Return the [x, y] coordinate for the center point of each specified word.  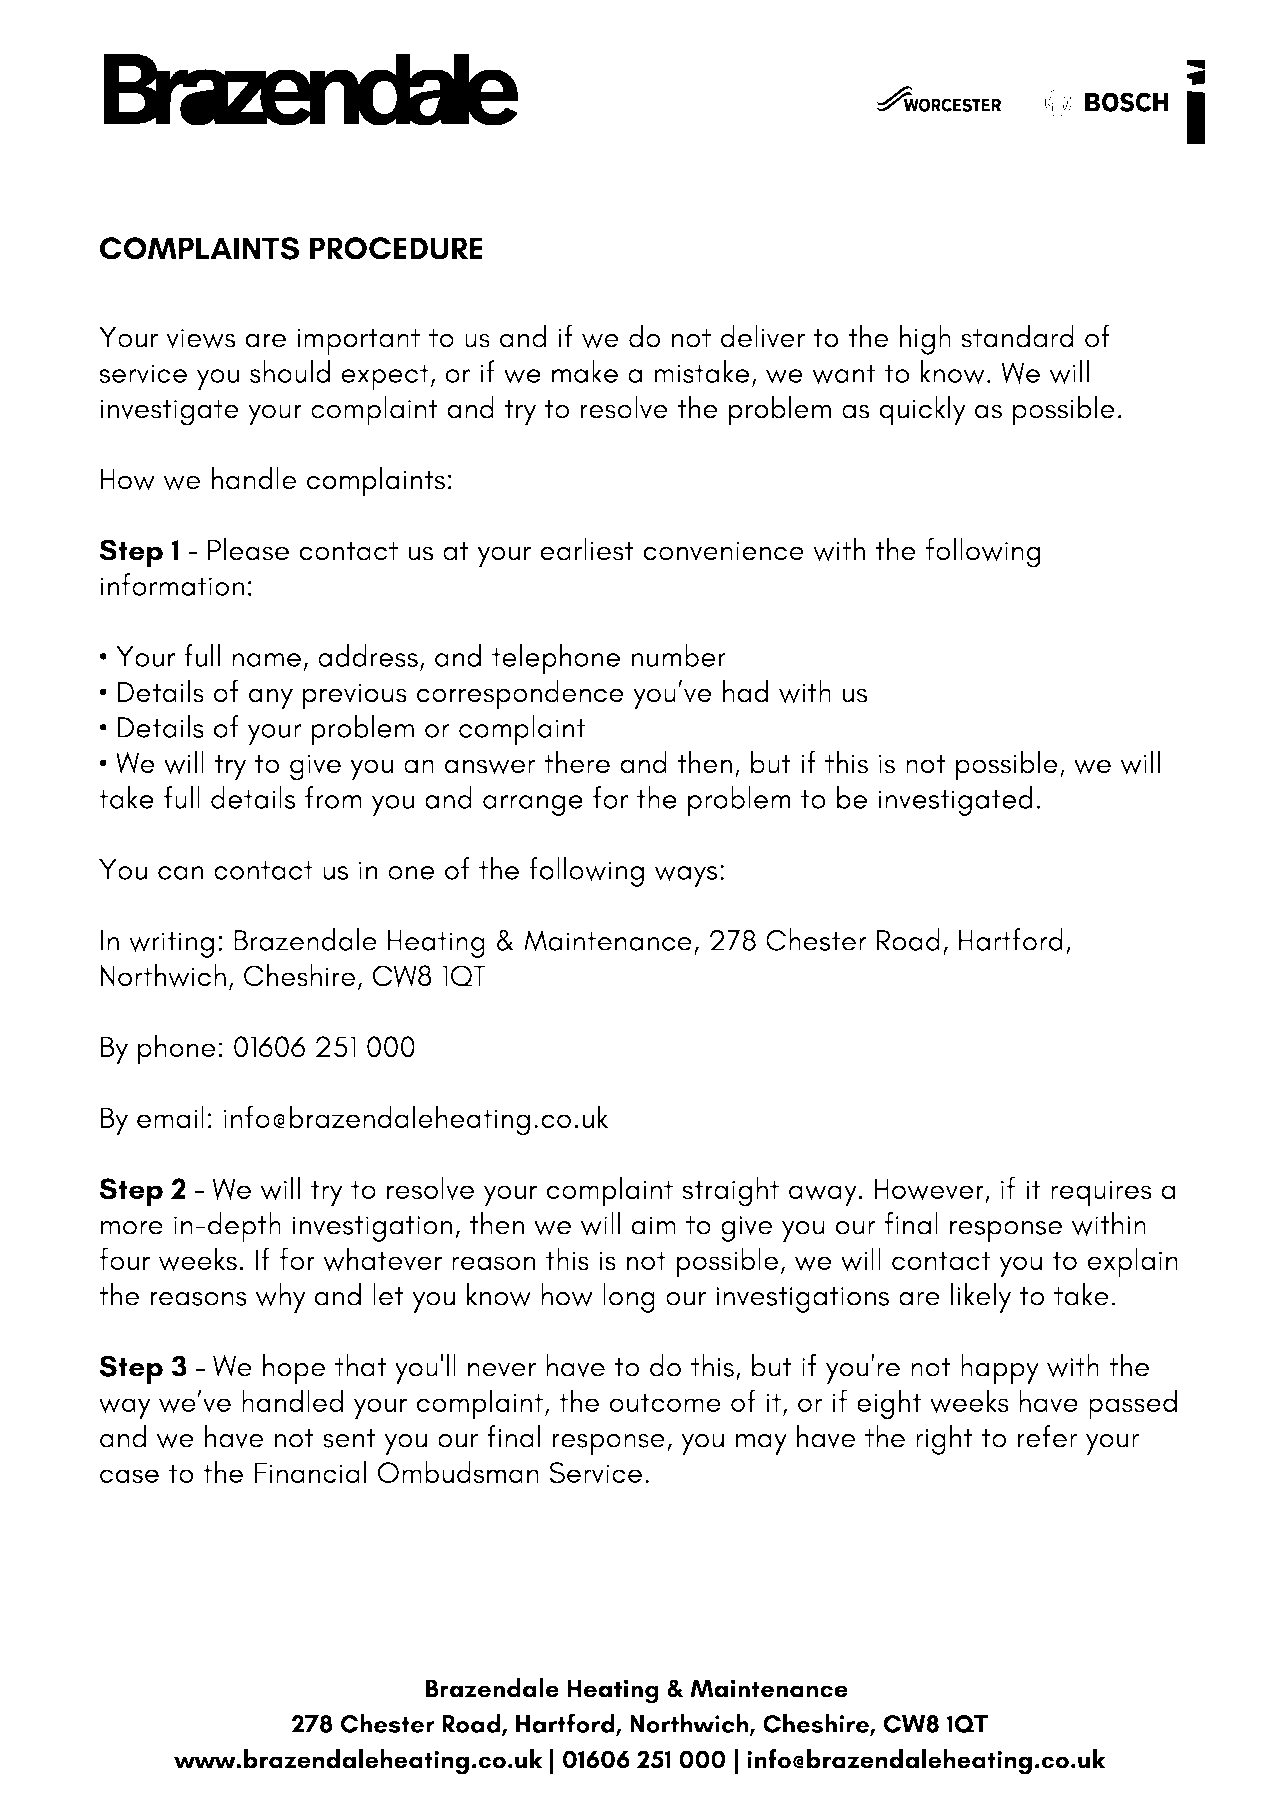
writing [171, 945]
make [585, 371]
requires [1101, 1194]
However [930, 1190]
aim [653, 1225]
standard [1017, 336]
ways [685, 876]
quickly [922, 410]
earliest [587, 549]
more [132, 1228]
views [201, 339]
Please [248, 549]
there [577, 762]
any [271, 699]
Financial [310, 1471]
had [745, 691]
